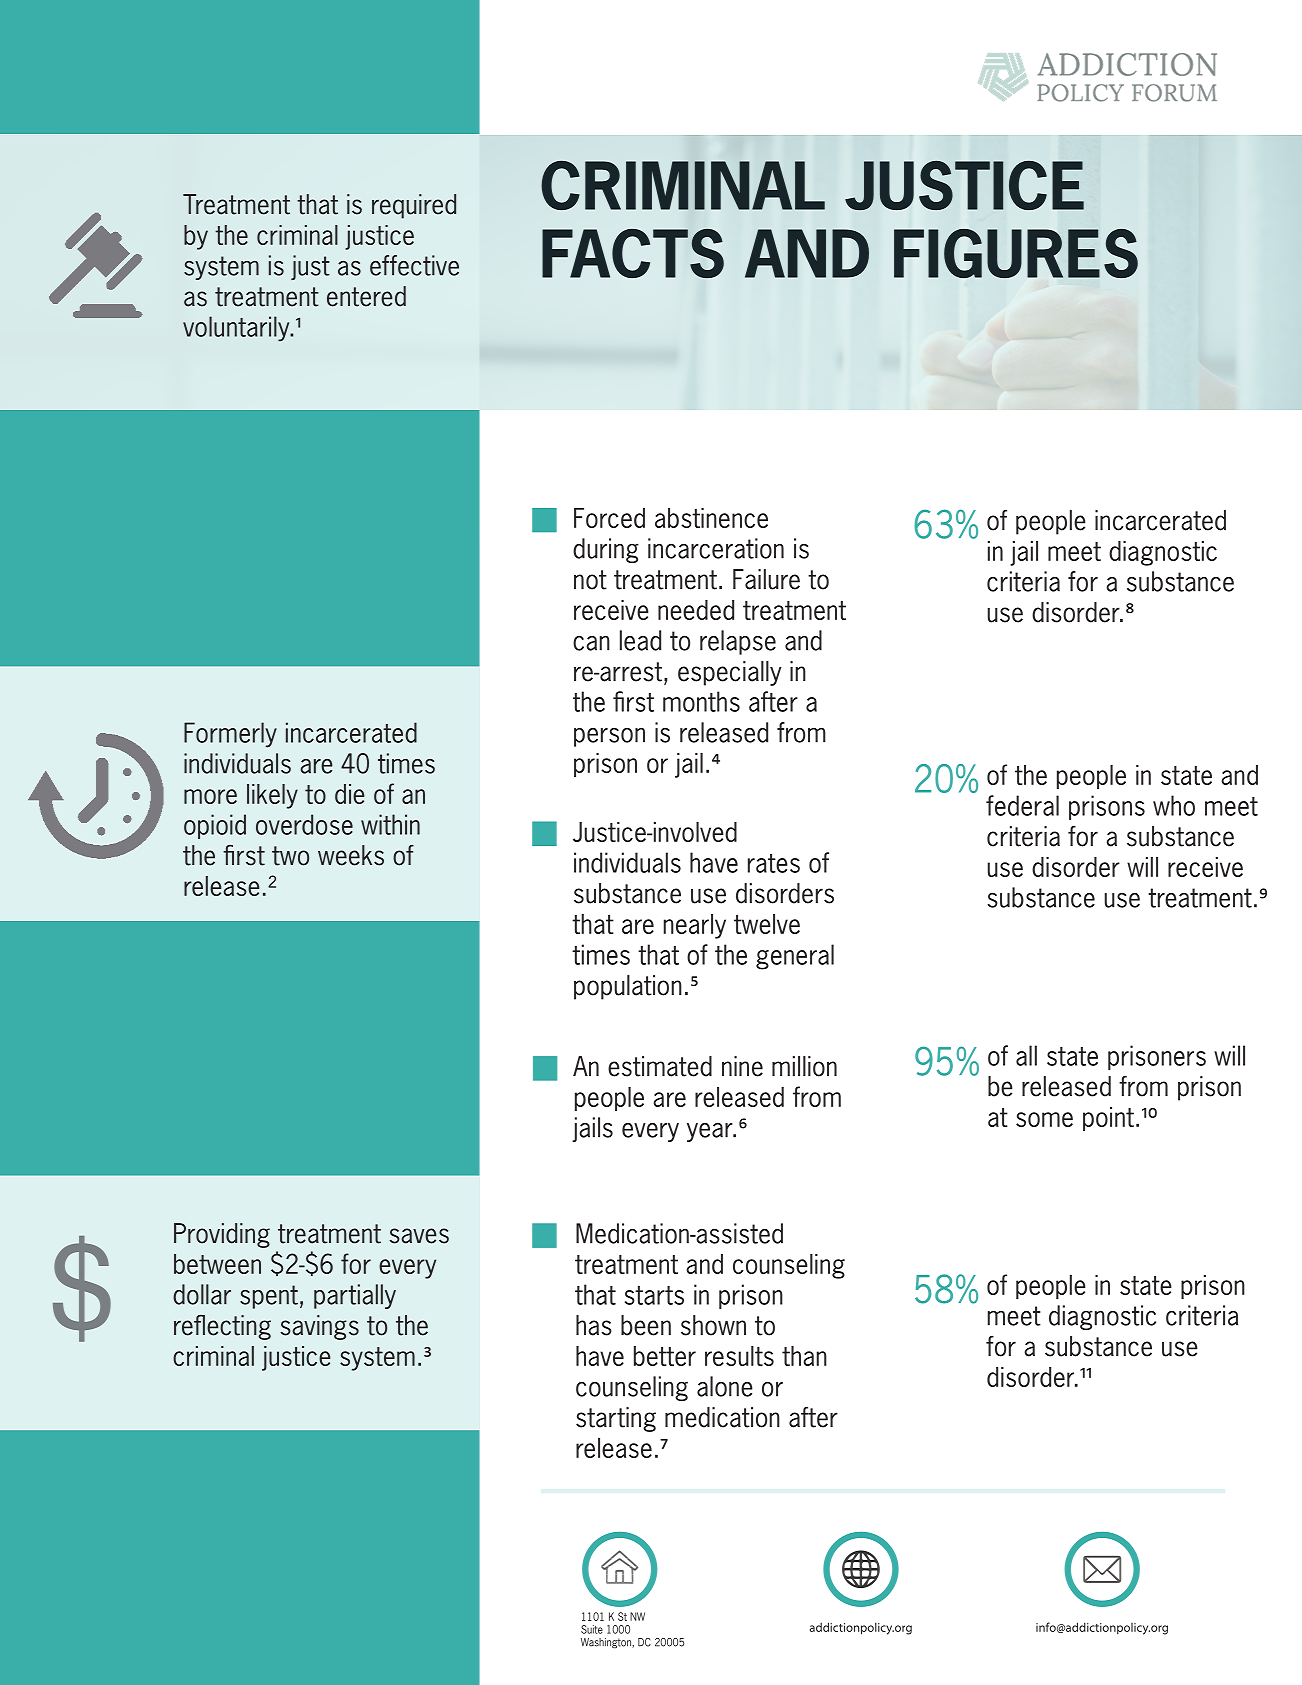  I want to click on FIGURES, so click(1016, 253).
